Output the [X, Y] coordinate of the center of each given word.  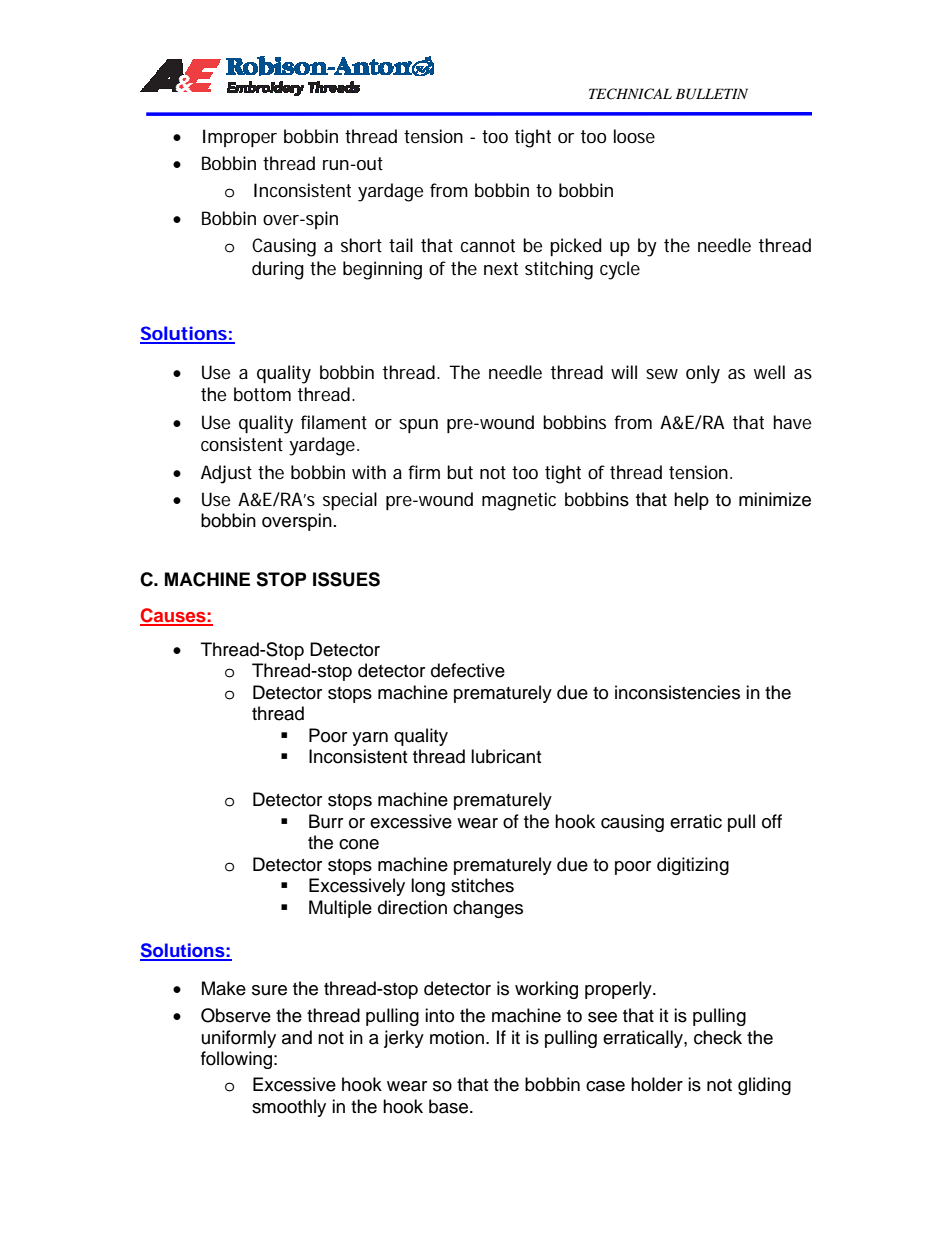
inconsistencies [677, 692]
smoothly [289, 1108]
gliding [764, 1086]
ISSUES [346, 579]
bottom [262, 394]
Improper [240, 138]
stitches [482, 885]
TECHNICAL [630, 94]
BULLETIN [711, 94]
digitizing [693, 866]
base [450, 1106]
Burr [326, 821]
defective [468, 670]
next [501, 269]
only [703, 374]
